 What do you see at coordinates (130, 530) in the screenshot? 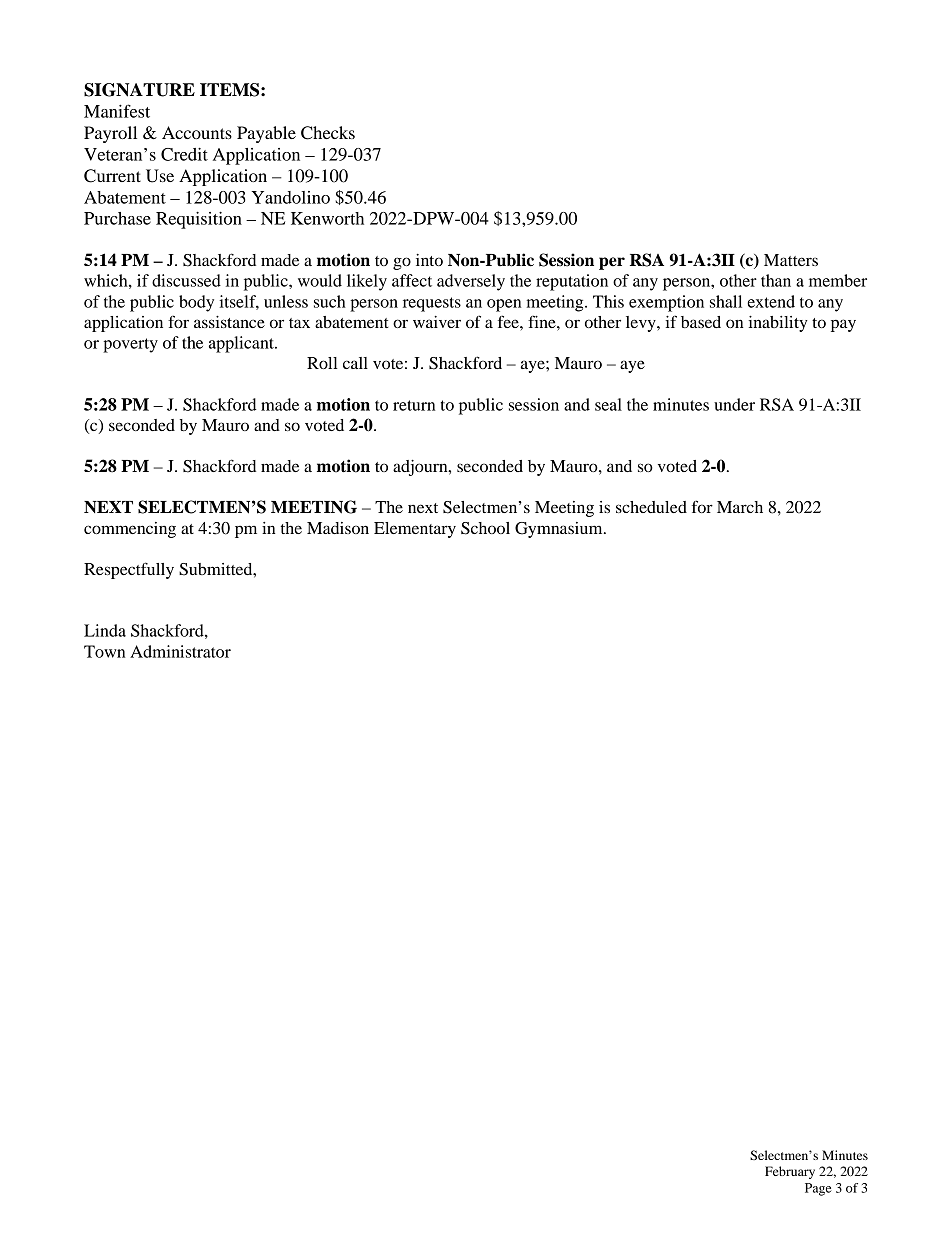
I see `commencing` at bounding box center [130, 530].
